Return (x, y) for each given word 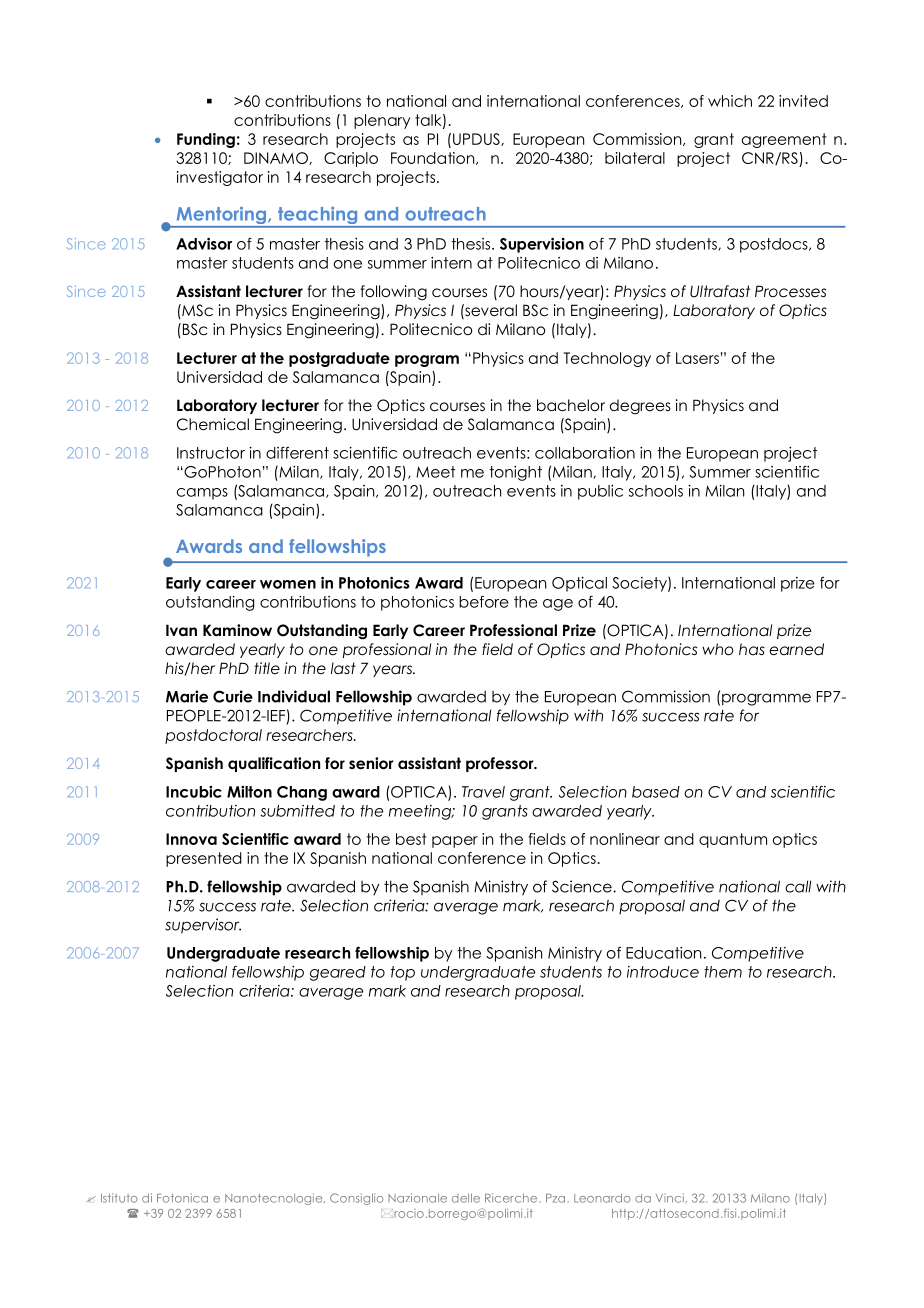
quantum (733, 840)
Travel (483, 792)
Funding (206, 140)
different (297, 453)
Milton (249, 792)
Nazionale (417, 1198)
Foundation (434, 158)
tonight (515, 473)
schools (656, 491)
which (730, 101)
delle (466, 1198)
